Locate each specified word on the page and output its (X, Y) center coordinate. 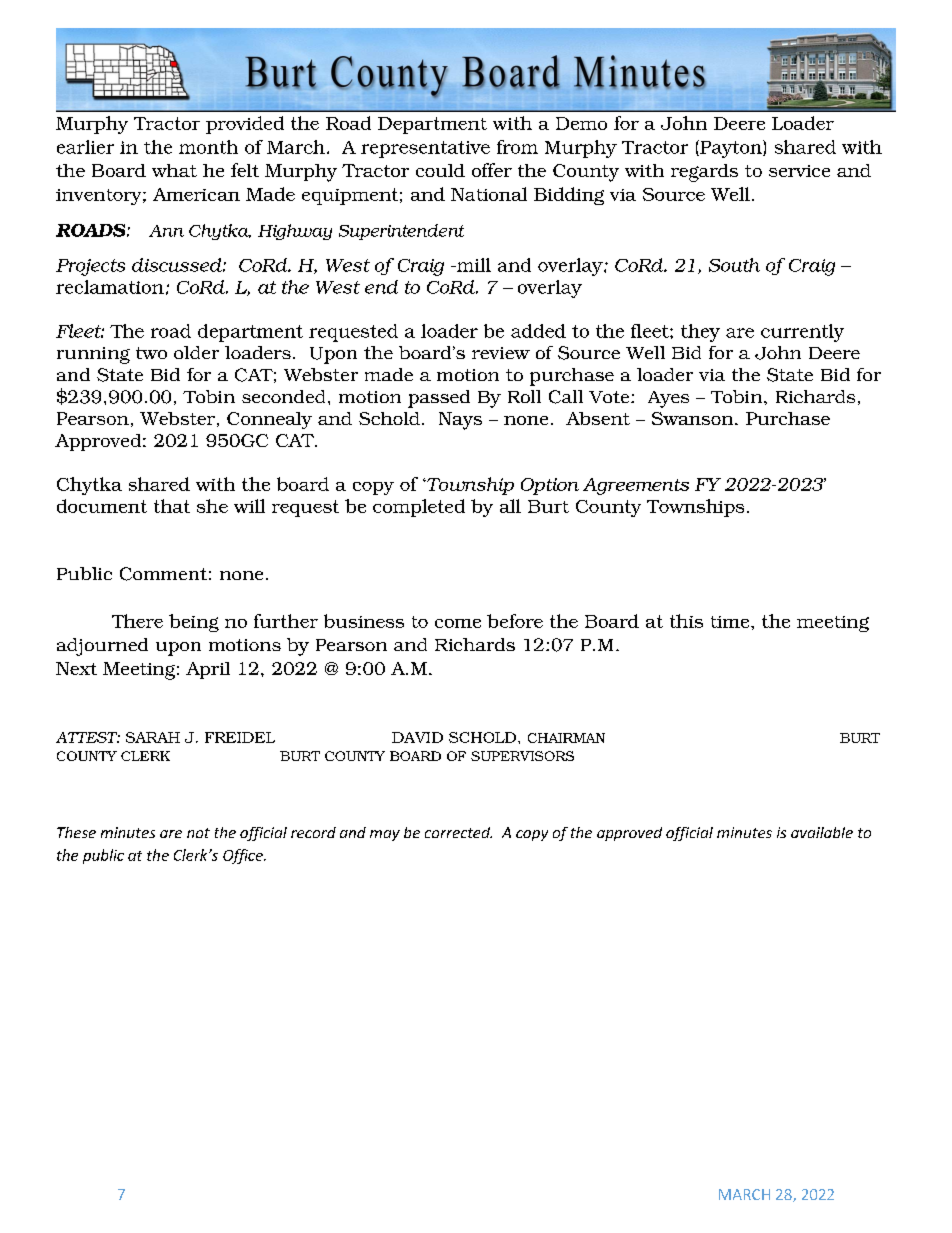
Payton (731, 149)
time (731, 622)
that (172, 506)
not (198, 833)
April (208, 670)
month (208, 147)
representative (425, 149)
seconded (283, 396)
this (686, 621)
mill (473, 265)
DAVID (417, 737)
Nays (460, 421)
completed (419, 508)
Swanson (694, 418)
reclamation (110, 287)
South (734, 265)
